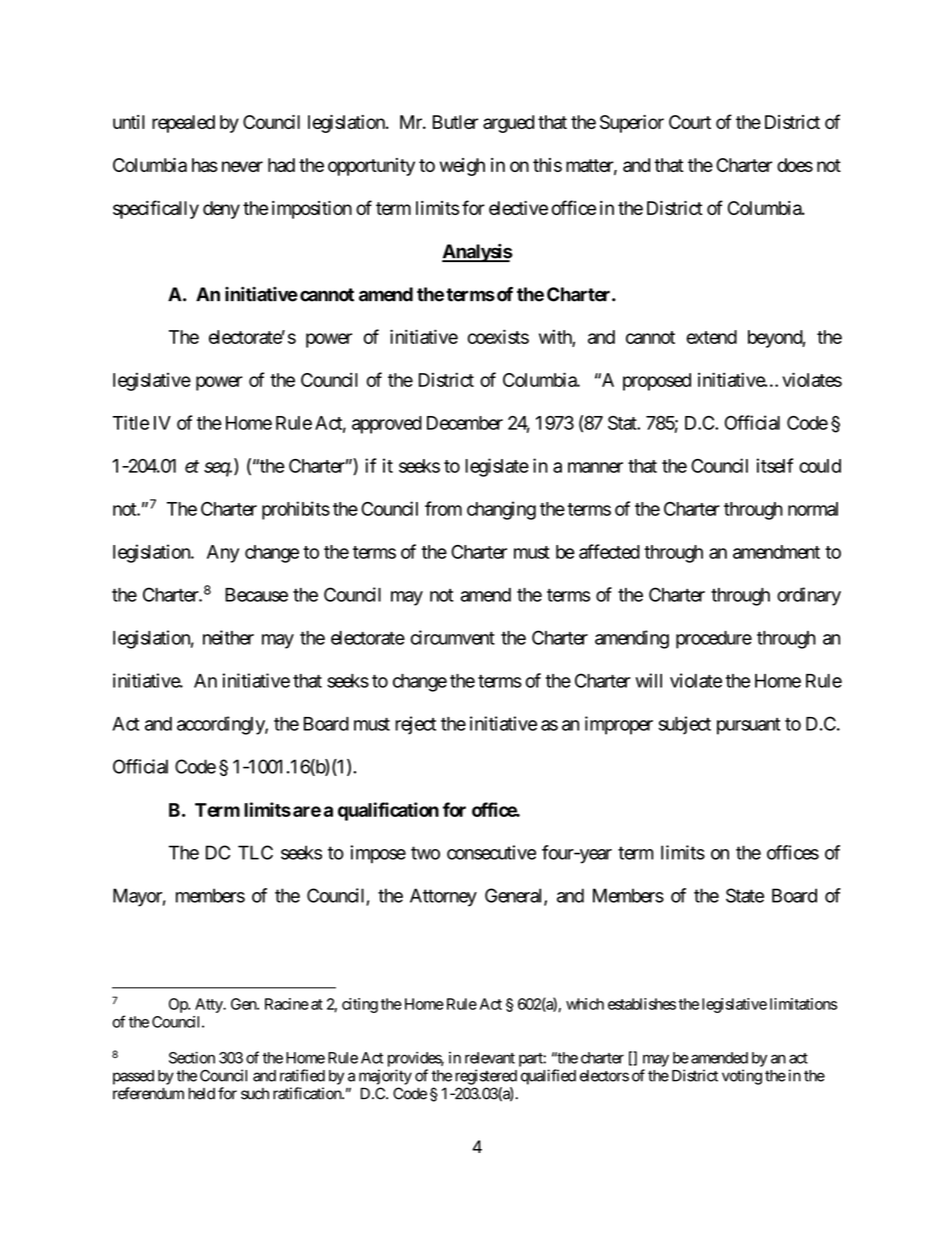 The width and height of the document is (952, 1233). I want to click on does, so click(795, 165).
